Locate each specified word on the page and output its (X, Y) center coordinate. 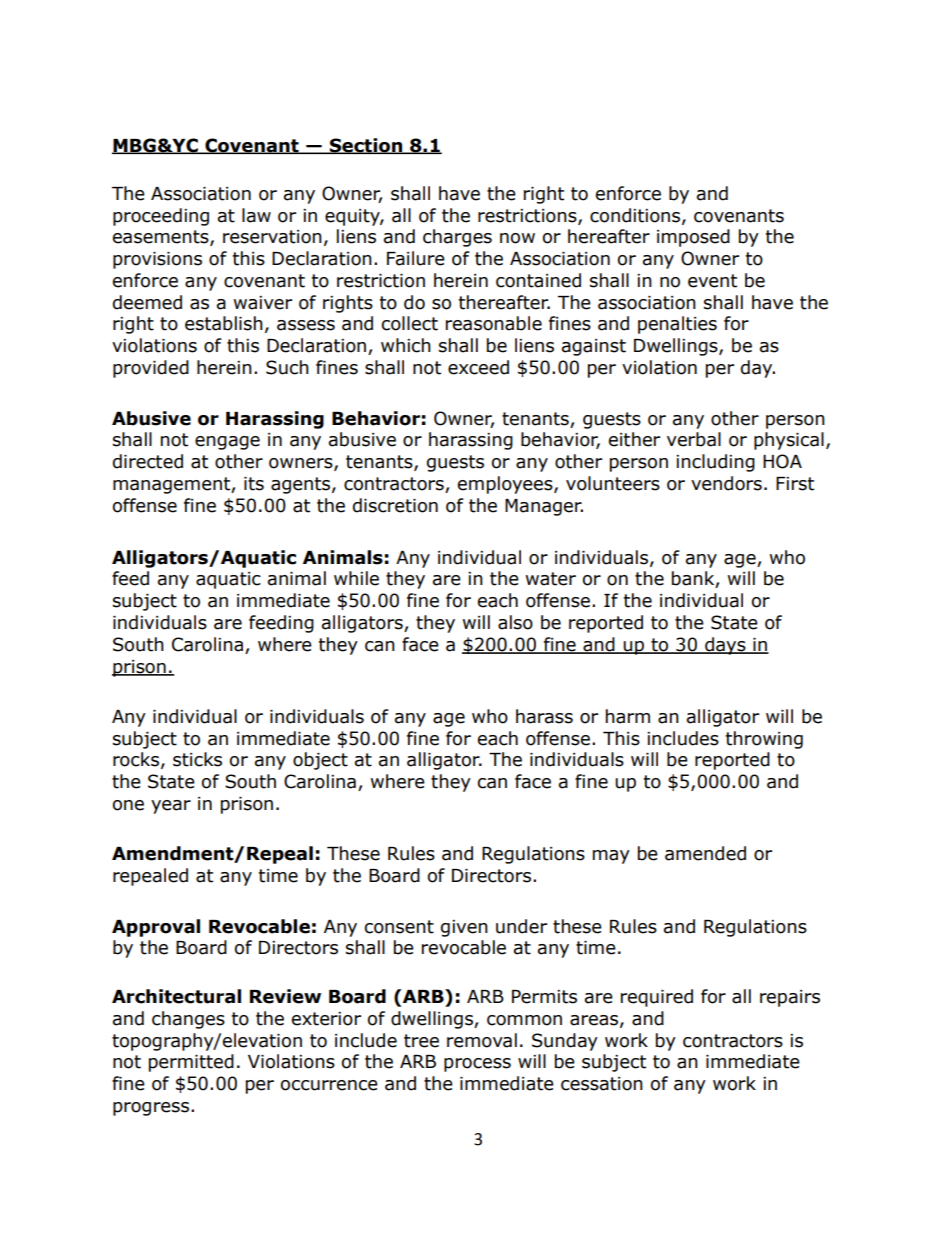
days (725, 646)
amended (705, 853)
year (171, 807)
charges (457, 238)
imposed (693, 238)
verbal (694, 439)
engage (227, 443)
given (464, 928)
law (256, 215)
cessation (602, 1084)
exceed (478, 367)
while (356, 578)
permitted (191, 1063)
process (477, 1065)
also (515, 622)
